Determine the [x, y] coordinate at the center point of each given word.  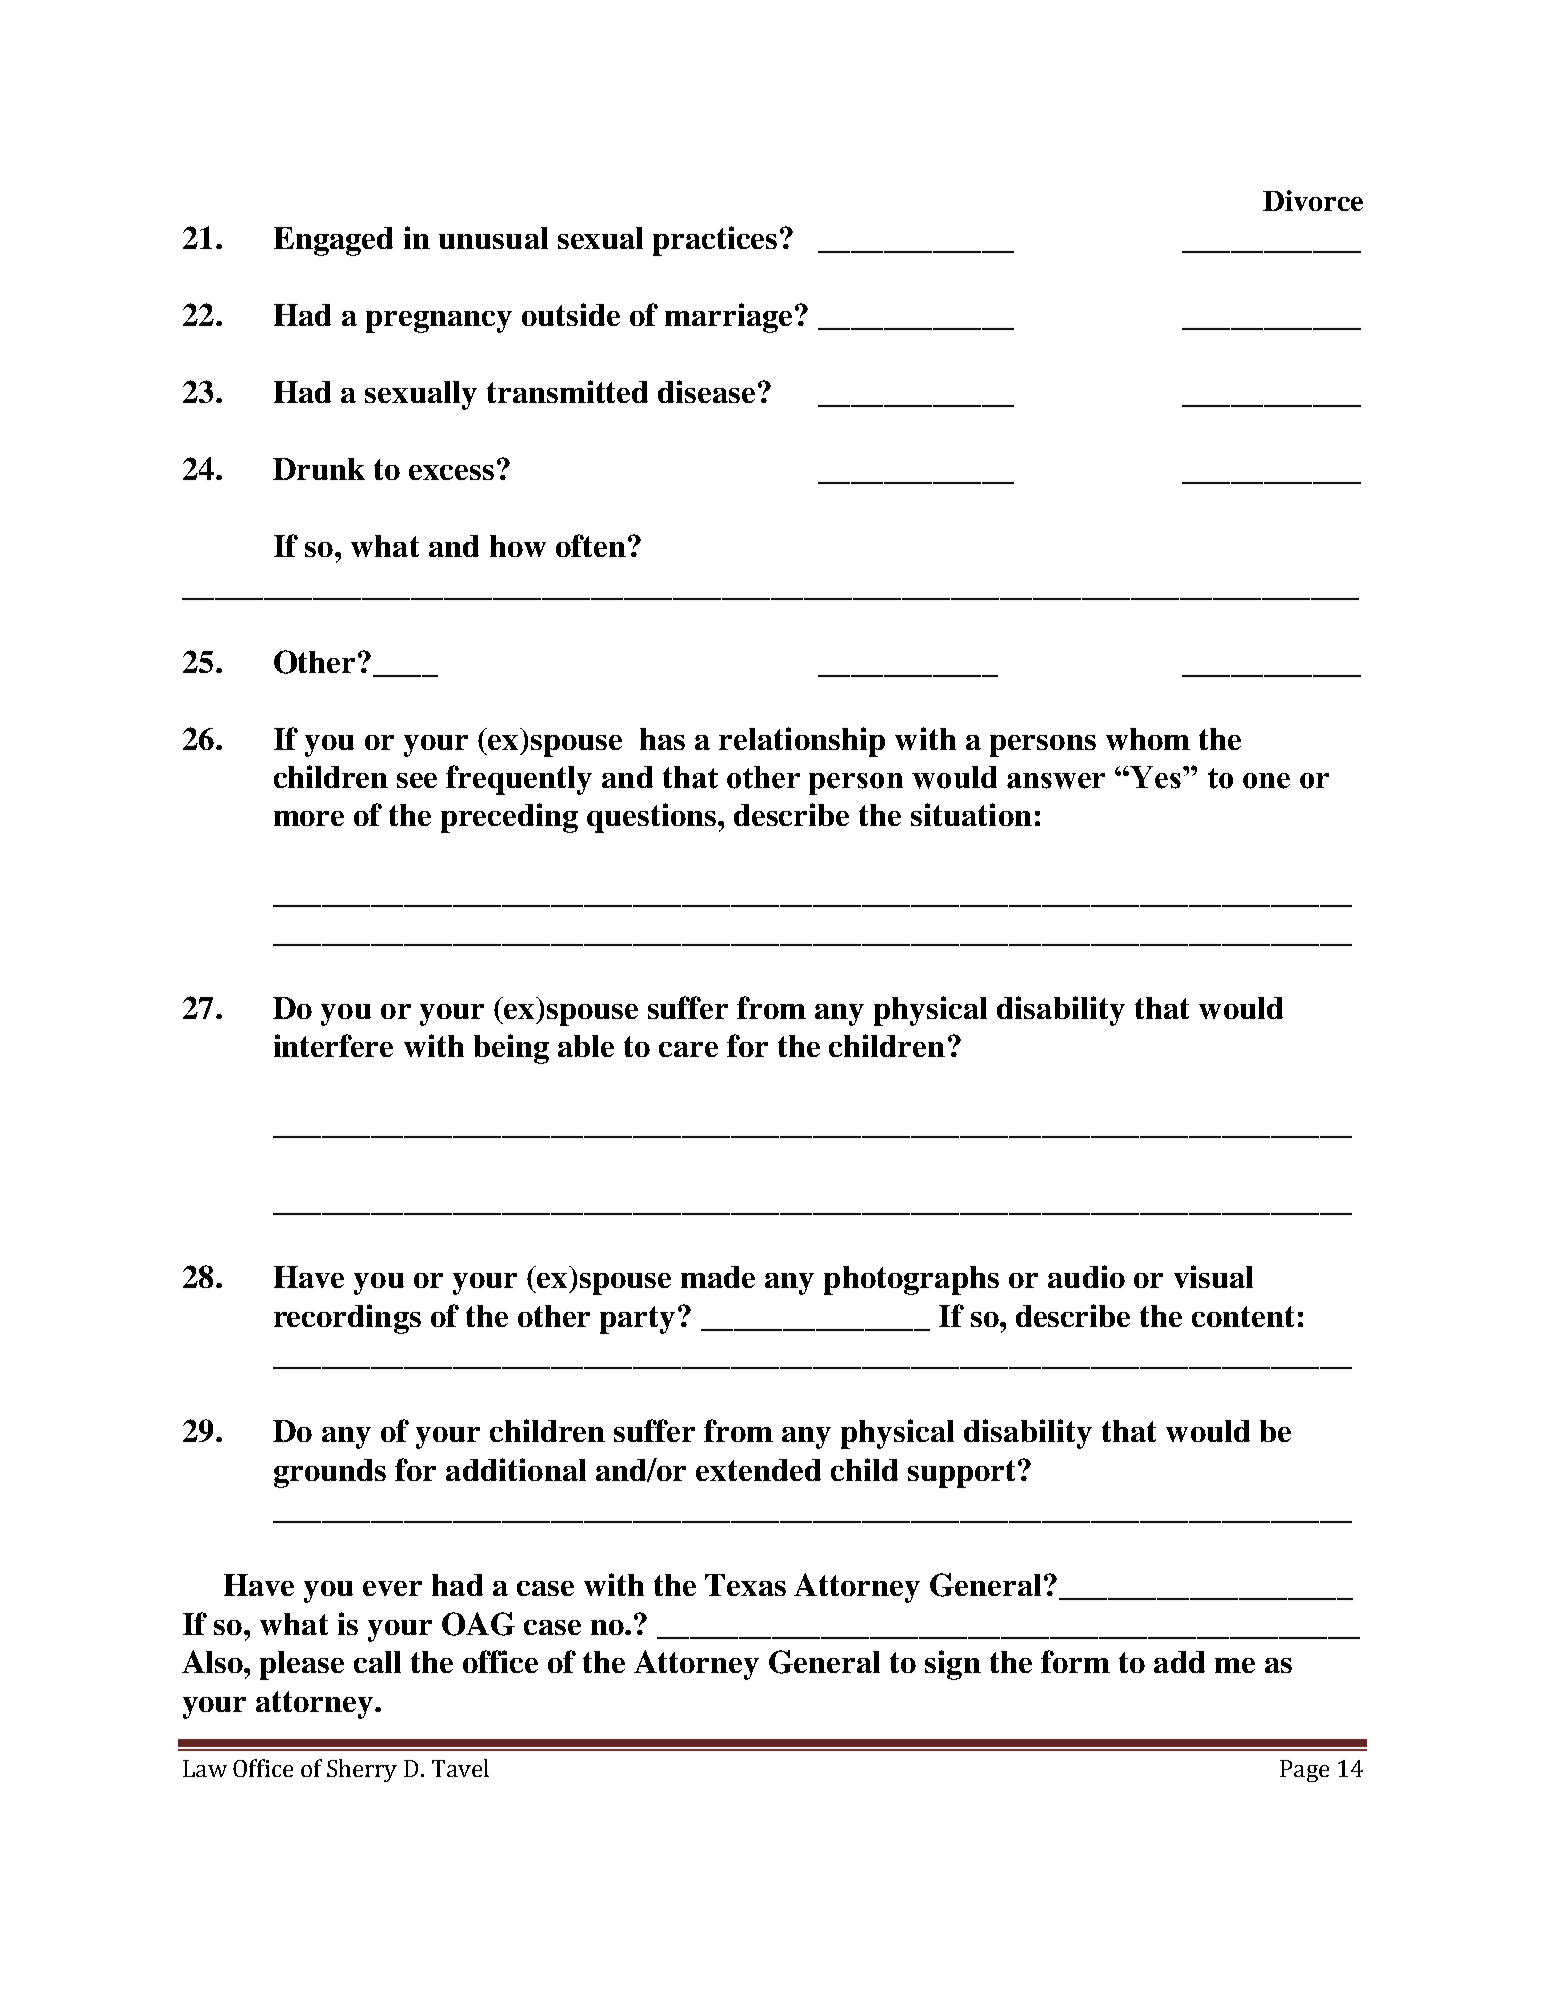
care [688, 1049]
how [518, 546]
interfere [333, 1045]
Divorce [1313, 200]
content [1243, 1316]
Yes [1155, 777]
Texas [745, 1585]
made [718, 1277]
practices [715, 241]
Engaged [333, 241]
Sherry [362, 1770]
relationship [802, 742]
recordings [347, 1319]
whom [1148, 739]
